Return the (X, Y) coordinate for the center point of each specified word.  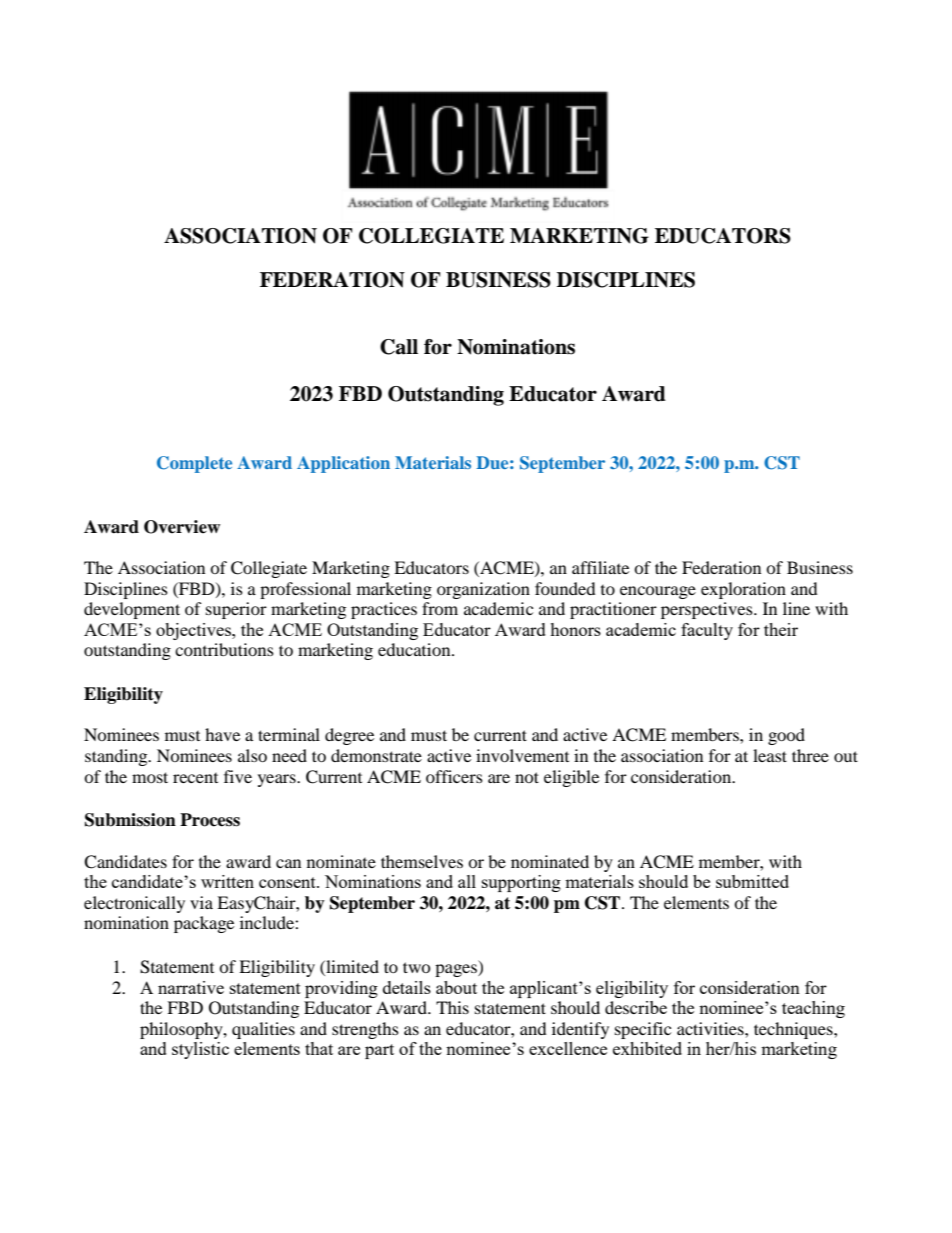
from (440, 608)
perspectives (708, 610)
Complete (194, 464)
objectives (194, 631)
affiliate (600, 567)
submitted (752, 881)
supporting (521, 883)
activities (711, 1028)
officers (454, 776)
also (252, 755)
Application (343, 464)
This (452, 1007)
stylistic (200, 1050)
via (201, 902)
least (770, 755)
